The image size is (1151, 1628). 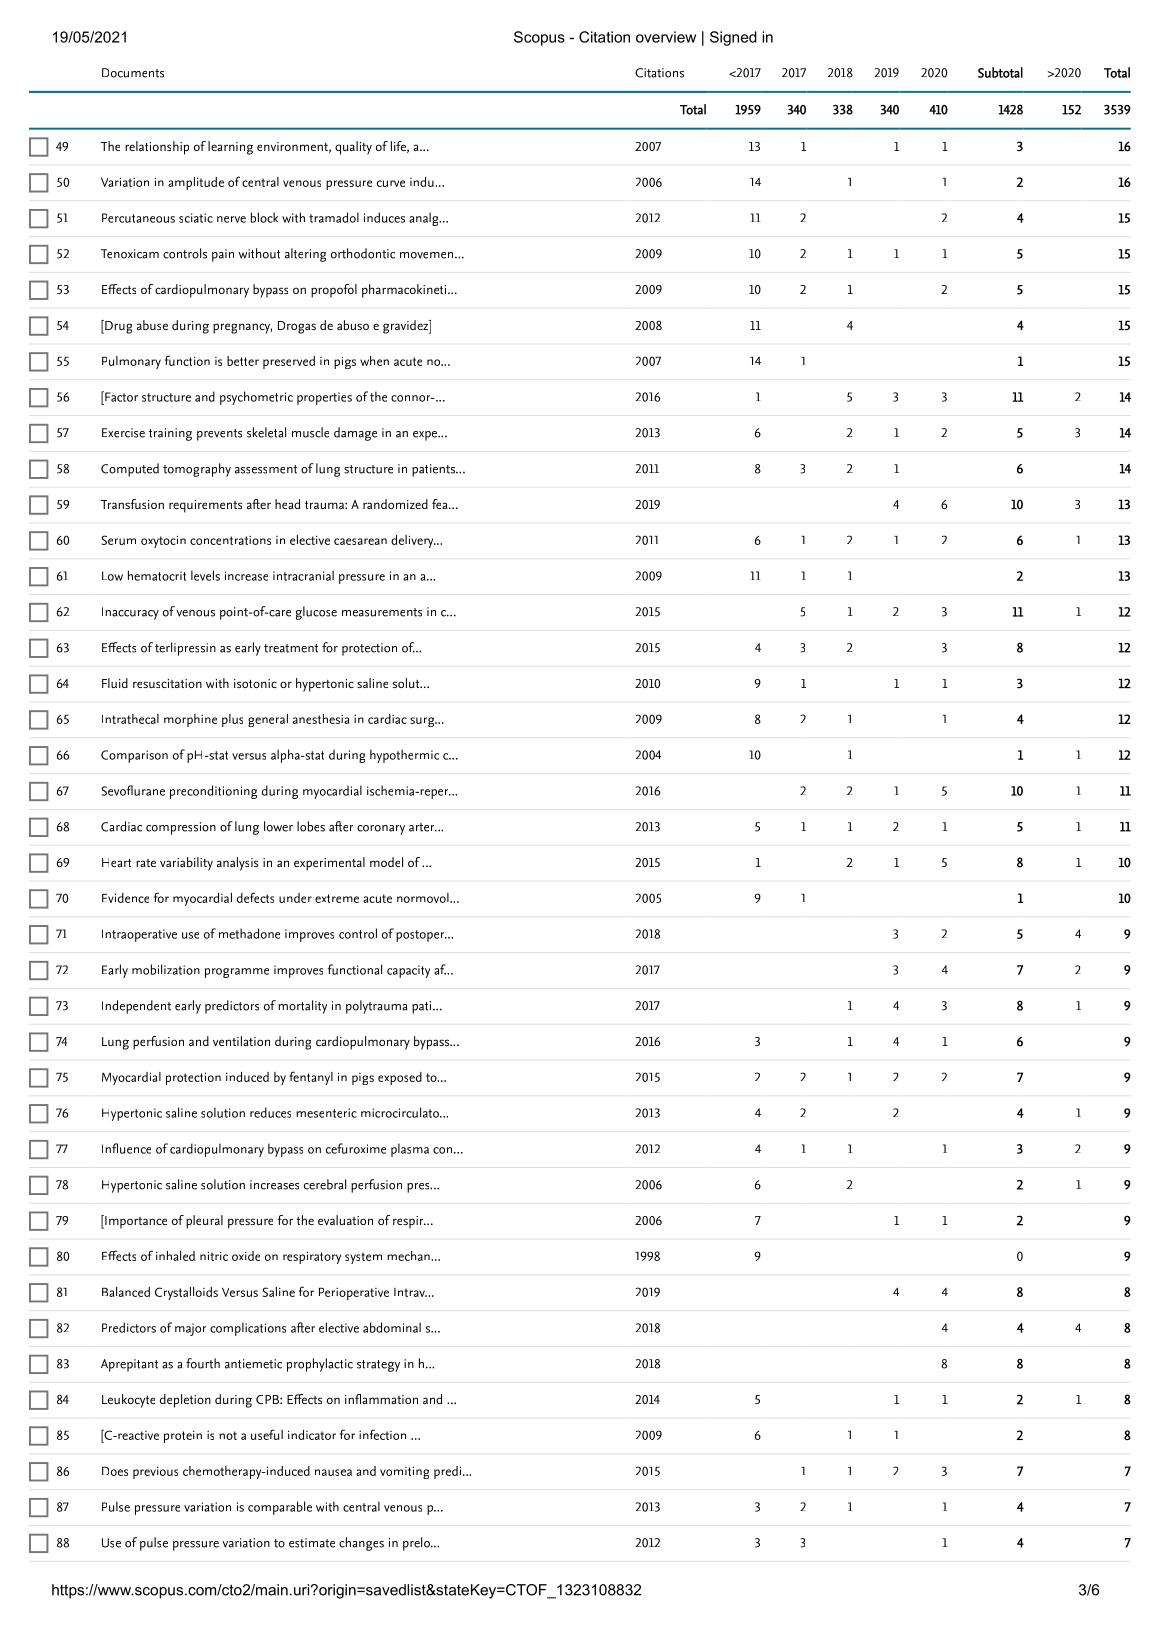 I want to click on plasma, so click(x=410, y=1150).
